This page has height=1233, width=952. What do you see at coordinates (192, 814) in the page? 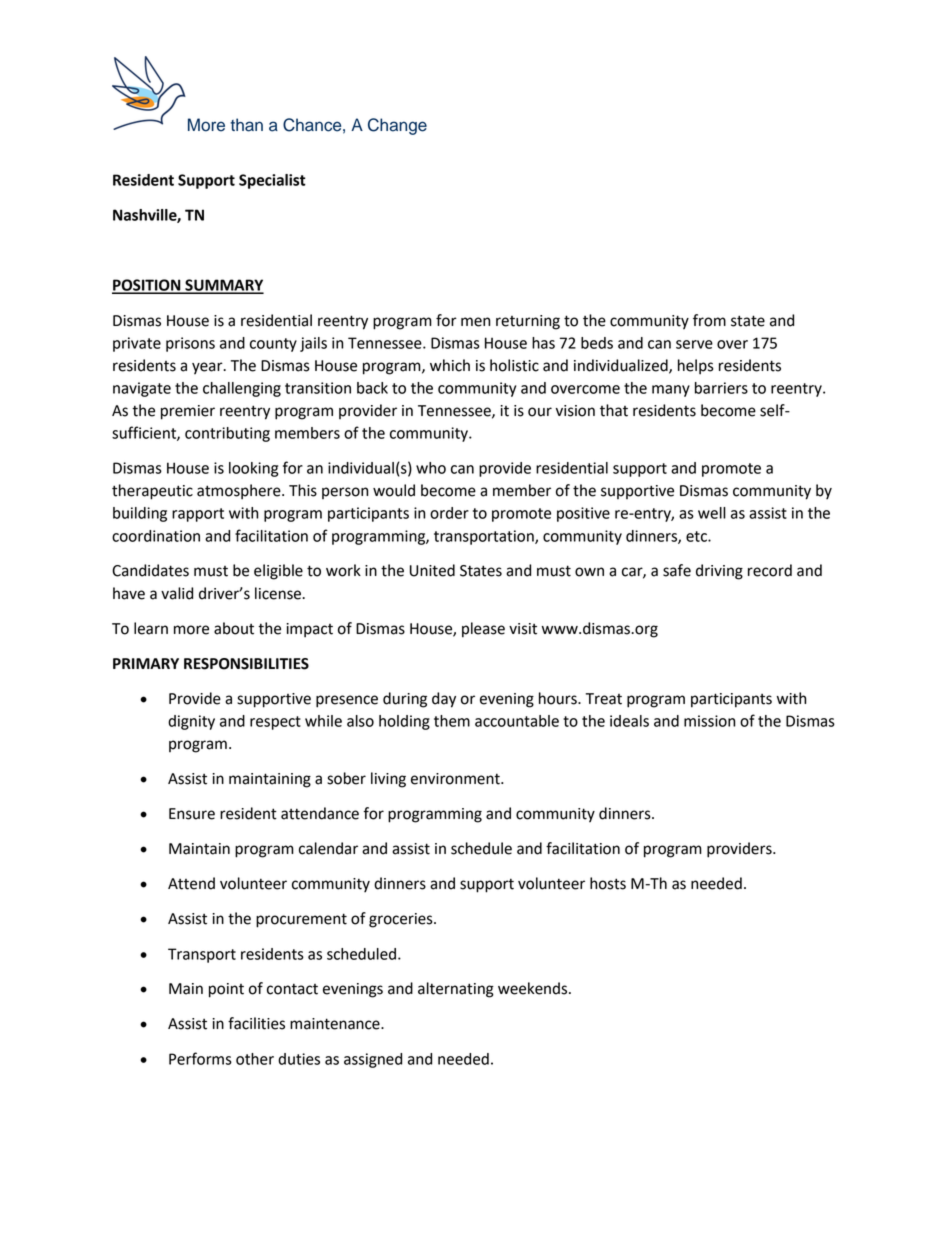
I see `Ensure` at bounding box center [192, 814].
